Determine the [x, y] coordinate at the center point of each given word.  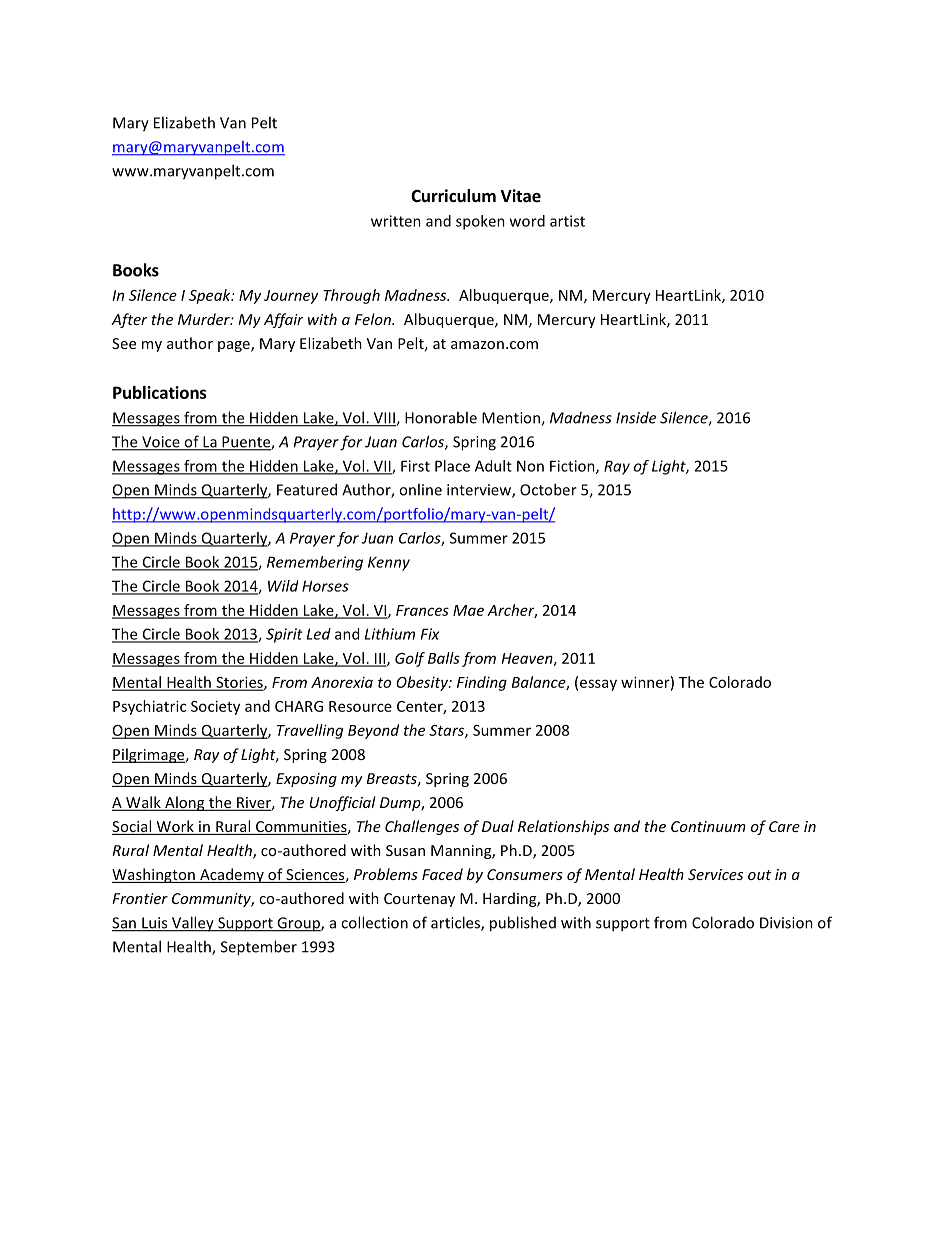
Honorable [441, 417]
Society [215, 707]
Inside [636, 418]
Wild [283, 586]
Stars [447, 731]
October [548, 489]
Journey [291, 297]
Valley [193, 924]
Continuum [708, 826]
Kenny [389, 563]
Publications [160, 392]
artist [567, 221]
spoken [480, 222]
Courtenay [419, 900]
